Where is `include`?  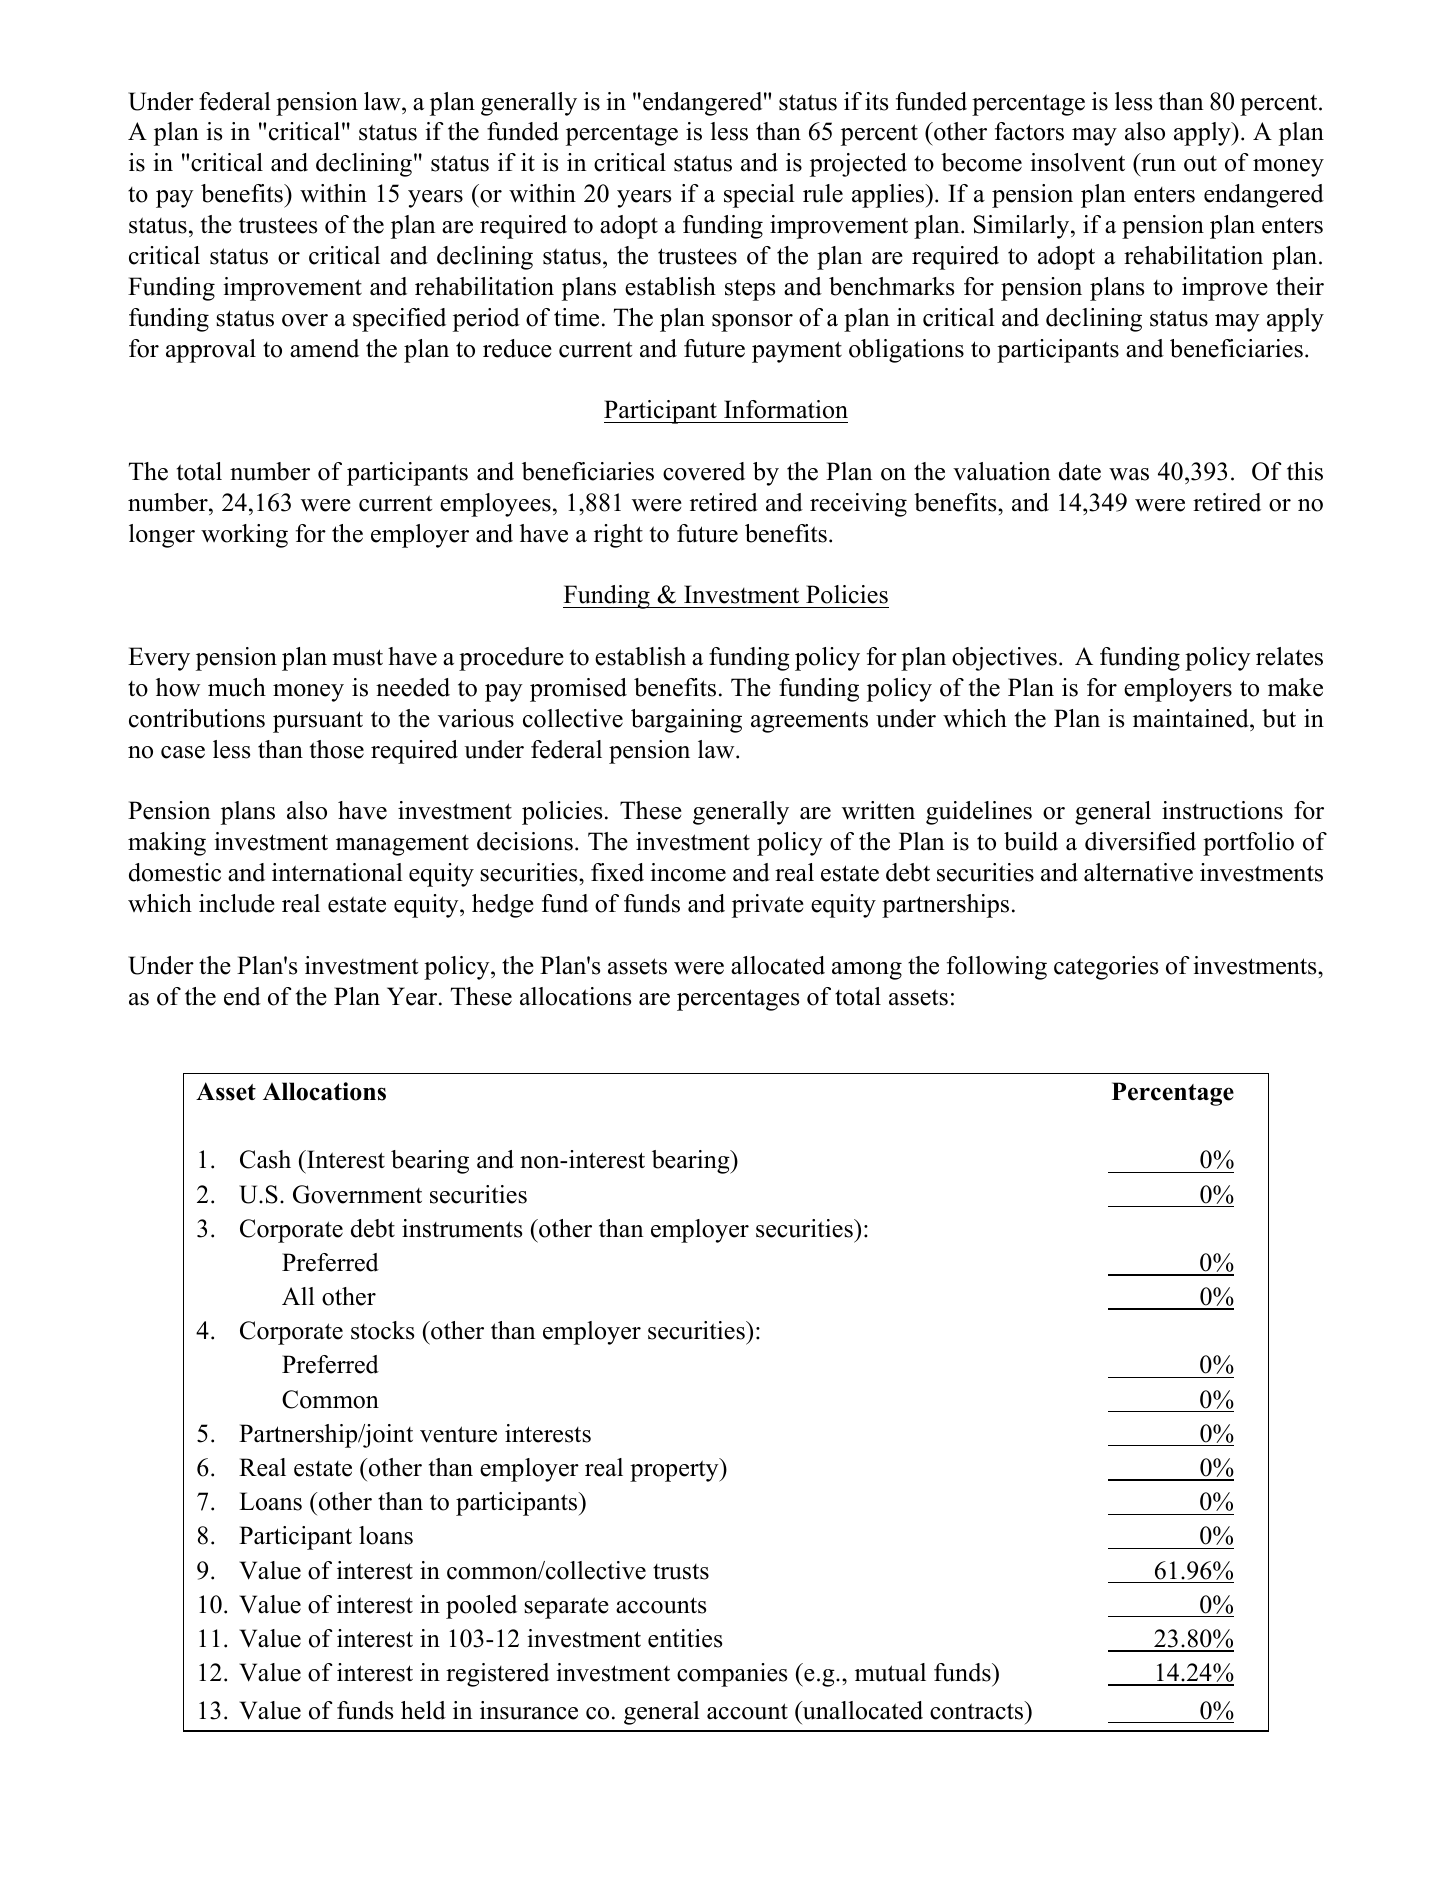
include is located at coordinates (237, 903).
